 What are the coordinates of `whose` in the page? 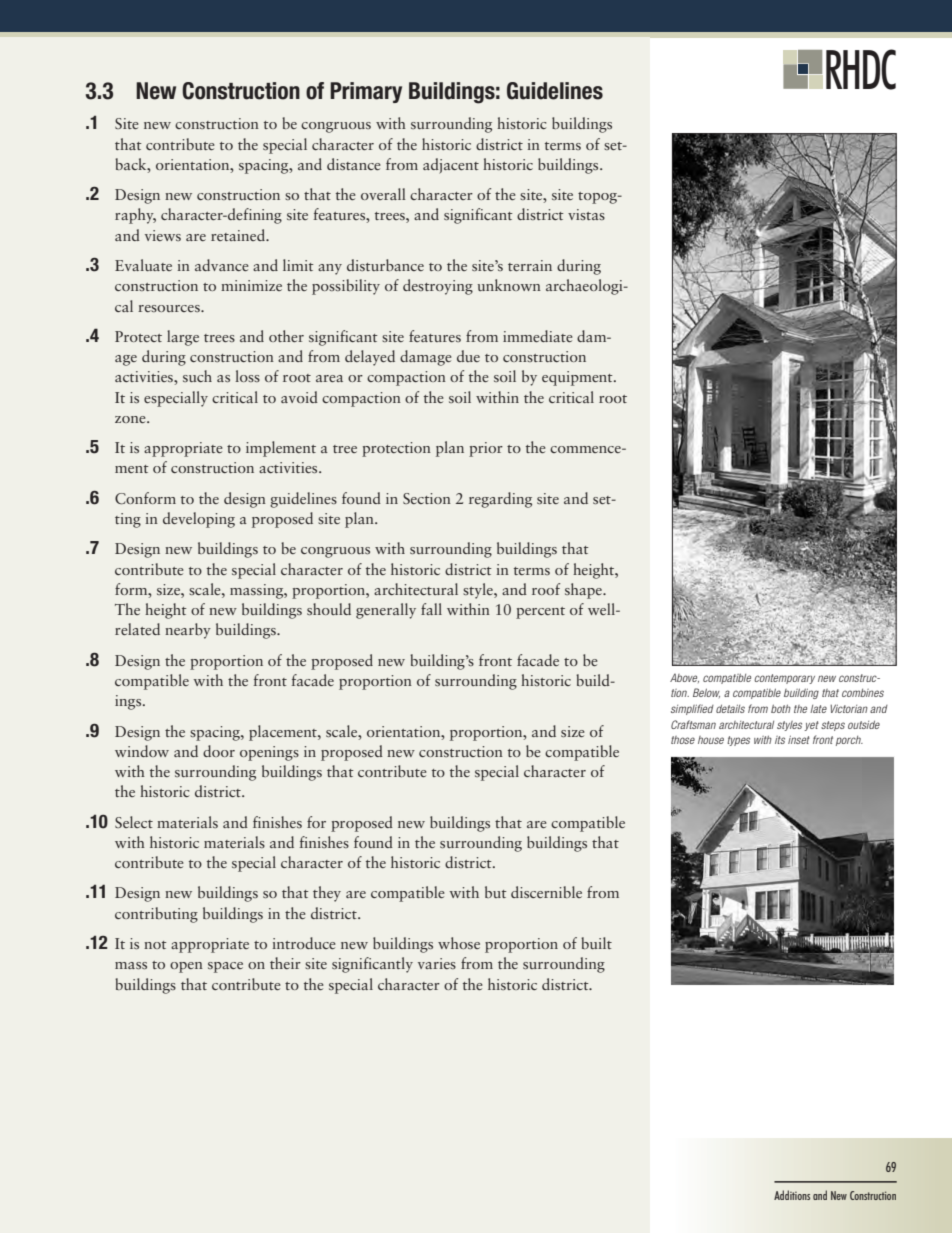 It's located at (459, 943).
